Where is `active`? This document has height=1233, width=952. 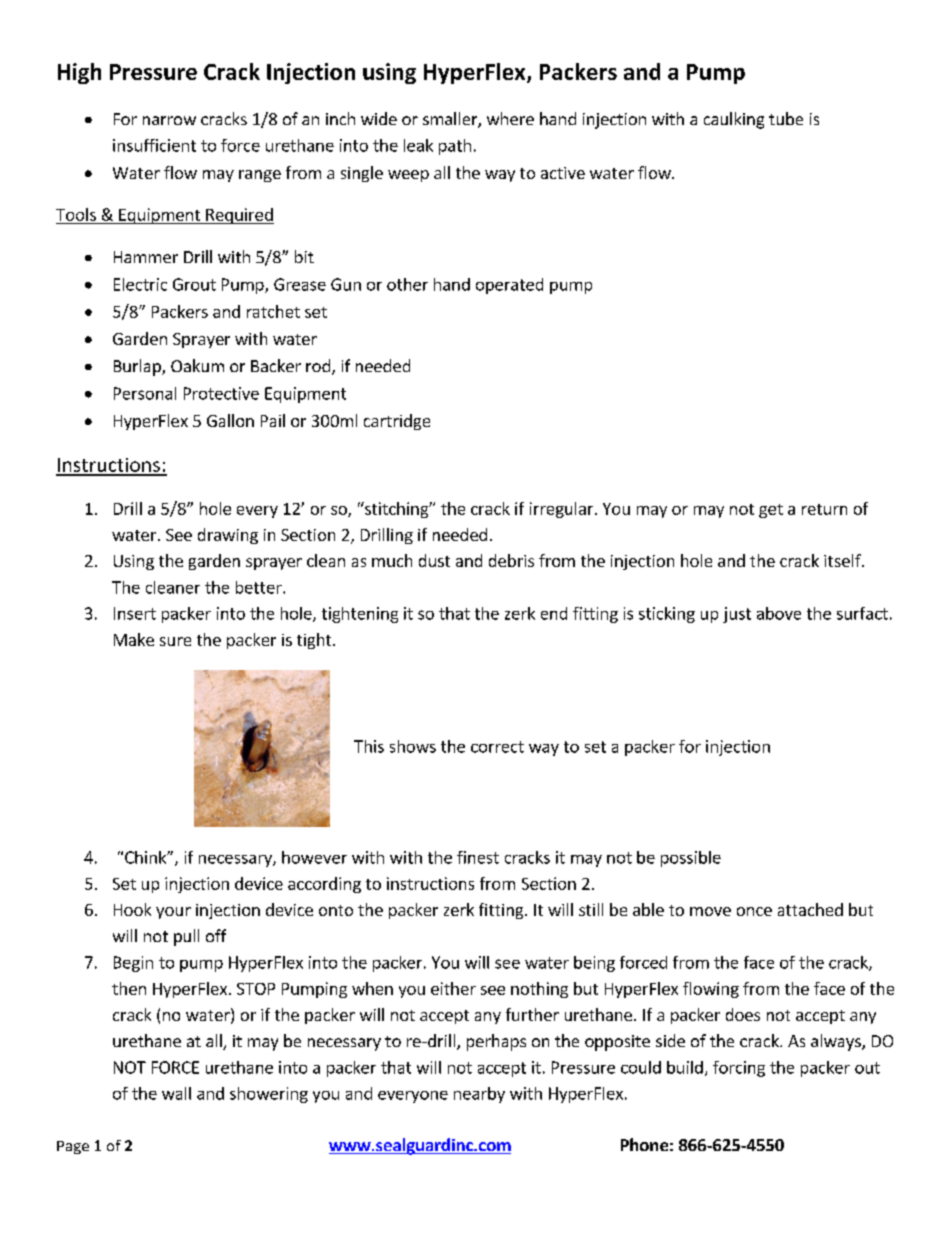
active is located at coordinates (563, 173).
